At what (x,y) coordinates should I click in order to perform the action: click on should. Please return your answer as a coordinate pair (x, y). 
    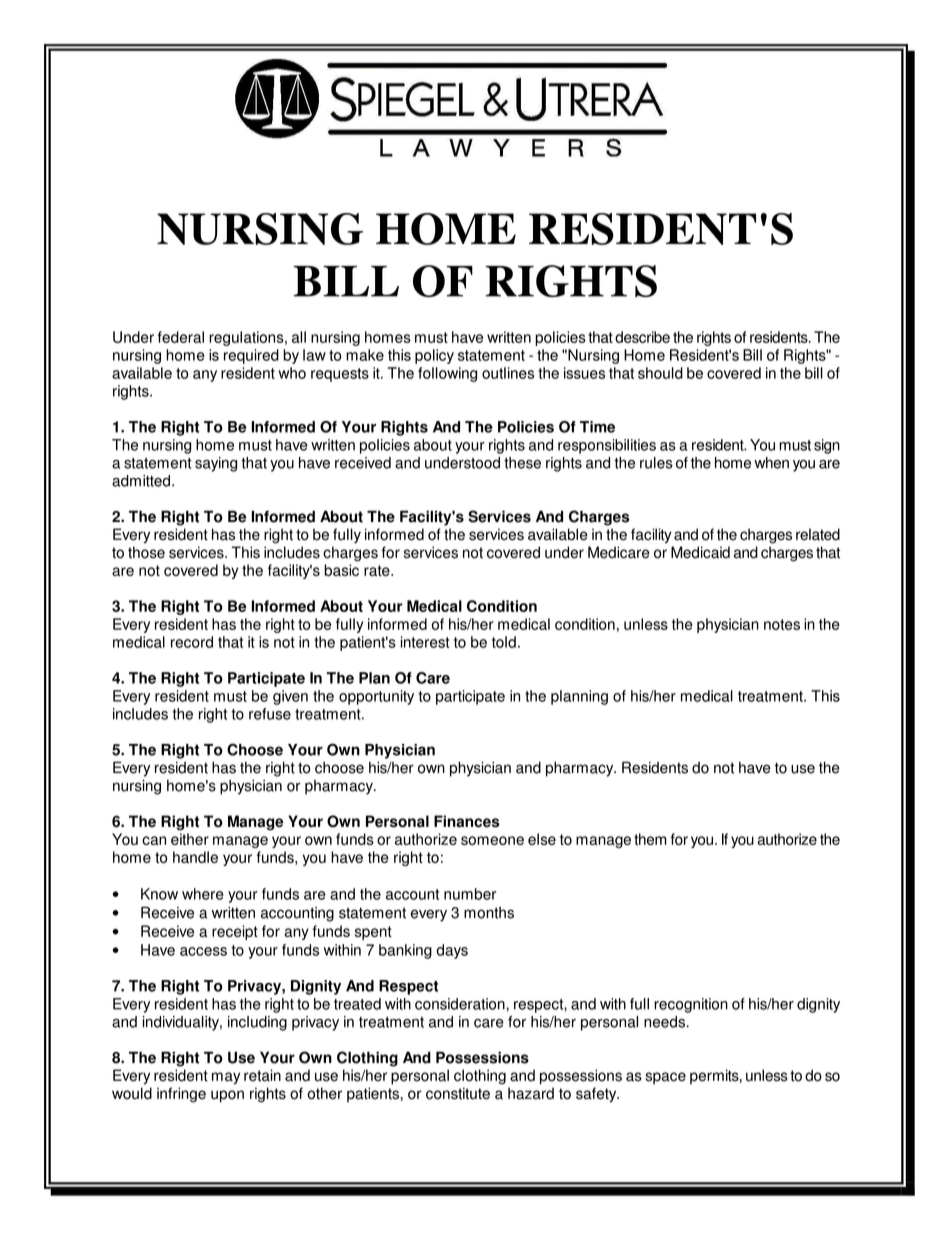
    Looking at the image, I should click on (660, 373).
